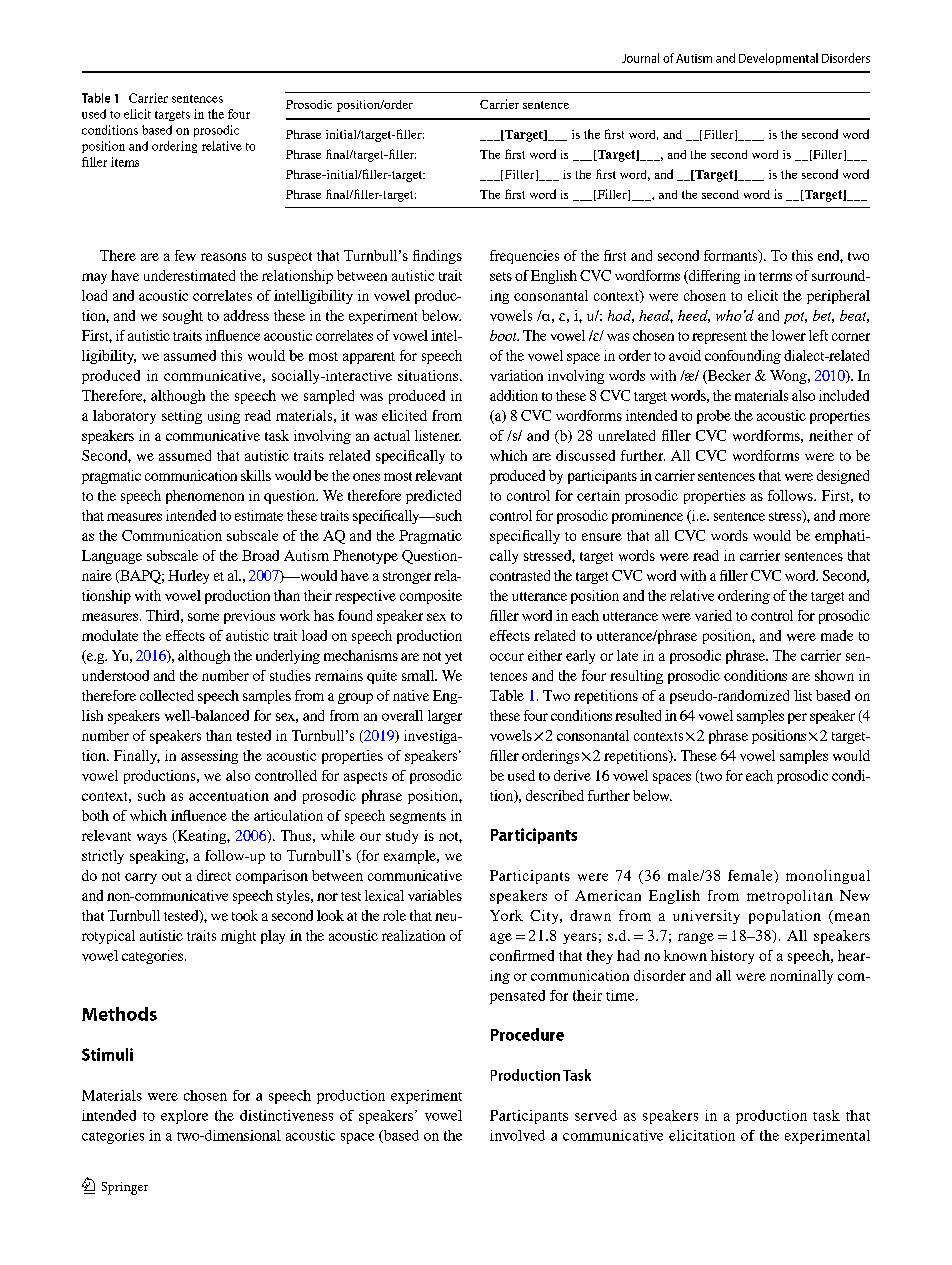 The image size is (952, 1265). I want to click on explore, so click(184, 1117).
